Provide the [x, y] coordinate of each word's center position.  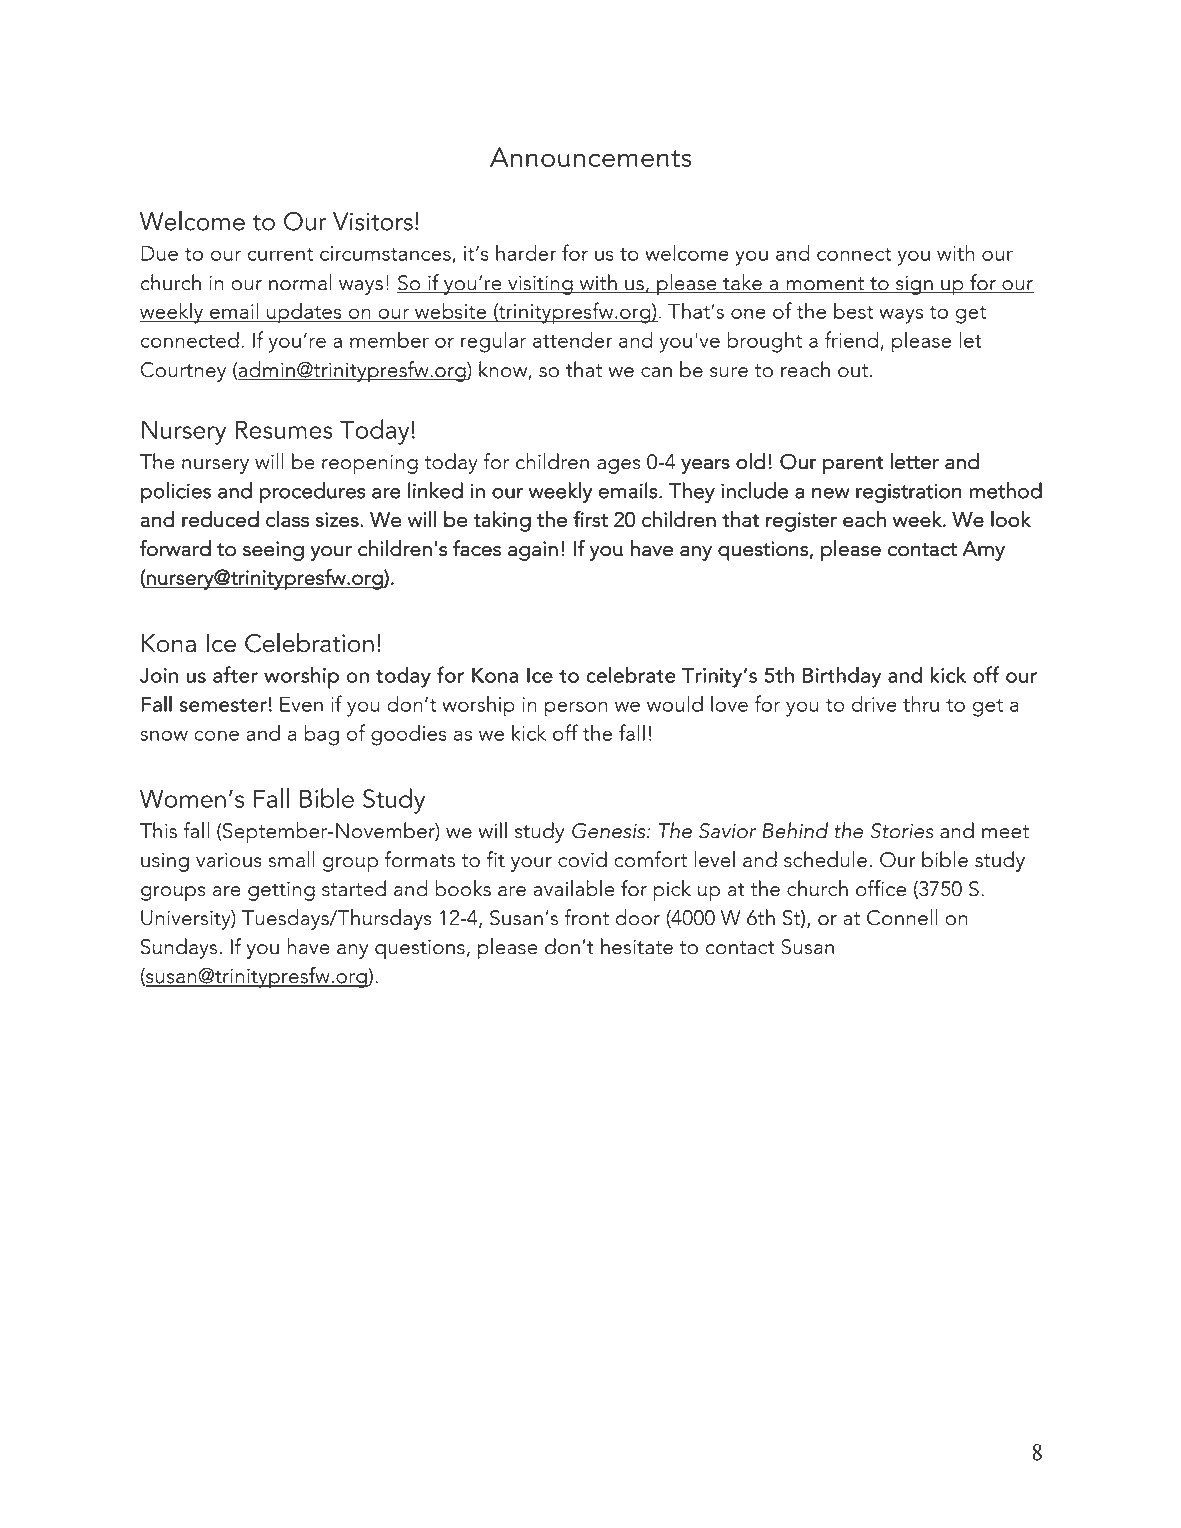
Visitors [373, 221]
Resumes [284, 429]
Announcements [591, 157]
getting [281, 891]
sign [914, 285]
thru [921, 703]
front [587, 917]
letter [914, 461]
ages [618, 466]
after [235, 674]
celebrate [631, 675]
